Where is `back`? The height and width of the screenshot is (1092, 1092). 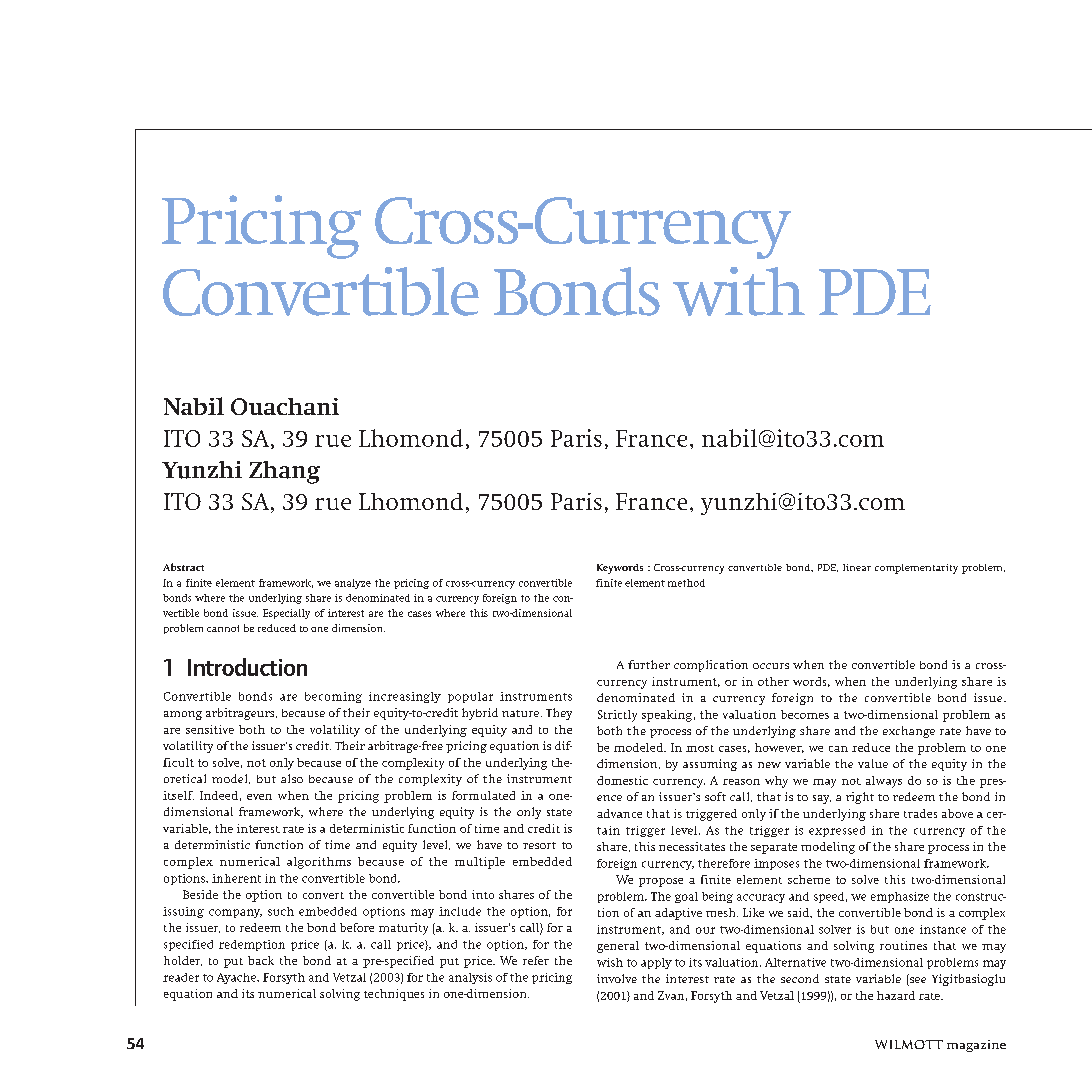
back is located at coordinates (261, 960).
